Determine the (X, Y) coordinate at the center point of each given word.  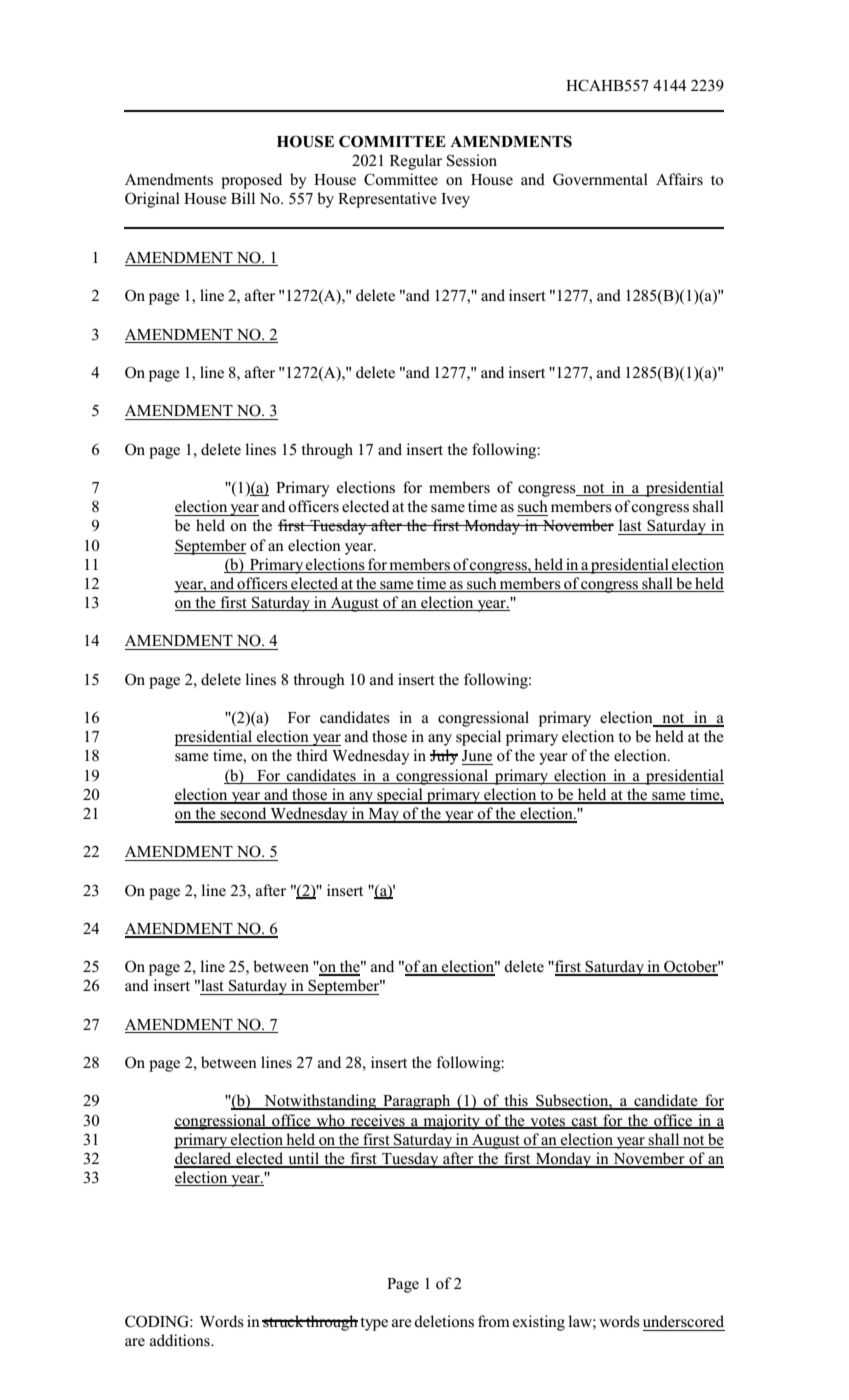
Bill (243, 198)
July (444, 757)
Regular (416, 162)
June (477, 756)
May (383, 815)
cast (585, 1122)
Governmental (600, 179)
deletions (444, 1321)
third (312, 755)
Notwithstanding (320, 1102)
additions (181, 1340)
